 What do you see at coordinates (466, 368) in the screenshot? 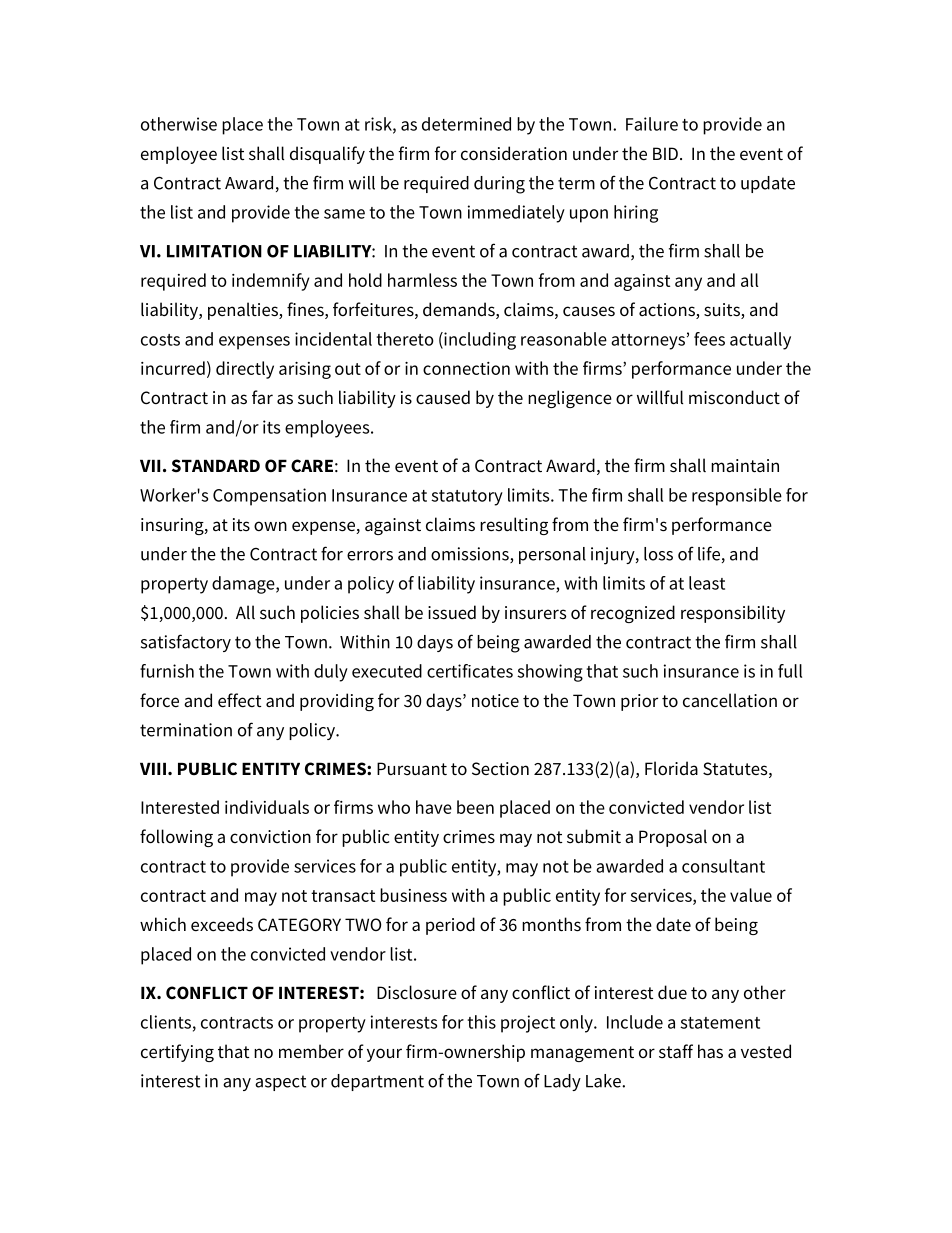
I see `connection` at bounding box center [466, 368].
